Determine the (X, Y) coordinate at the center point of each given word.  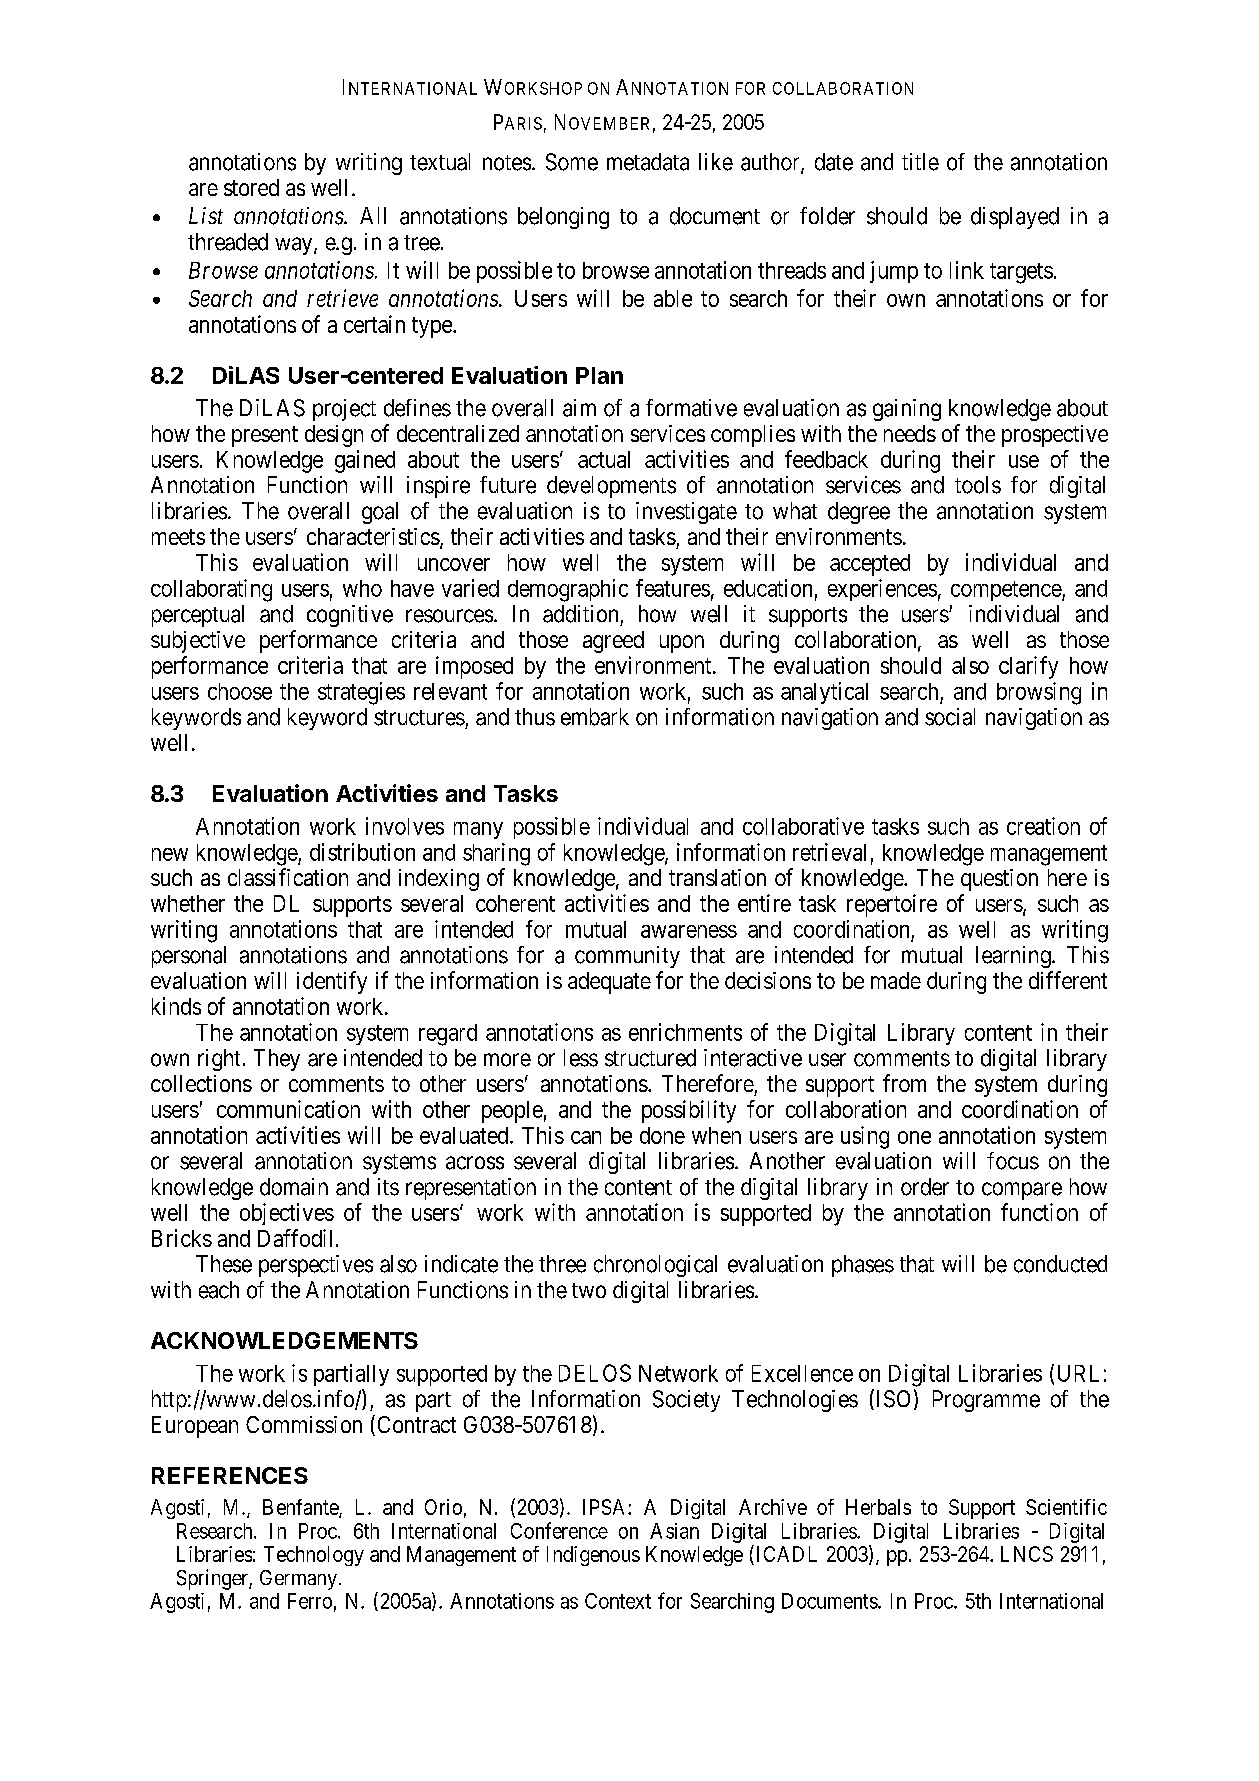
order (925, 1187)
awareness (689, 931)
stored (251, 187)
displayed (1015, 218)
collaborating (211, 590)
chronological (655, 1266)
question (999, 880)
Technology (314, 1556)
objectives (287, 1214)
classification (288, 877)
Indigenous (593, 1556)
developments (611, 487)
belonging (563, 218)
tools (978, 485)
